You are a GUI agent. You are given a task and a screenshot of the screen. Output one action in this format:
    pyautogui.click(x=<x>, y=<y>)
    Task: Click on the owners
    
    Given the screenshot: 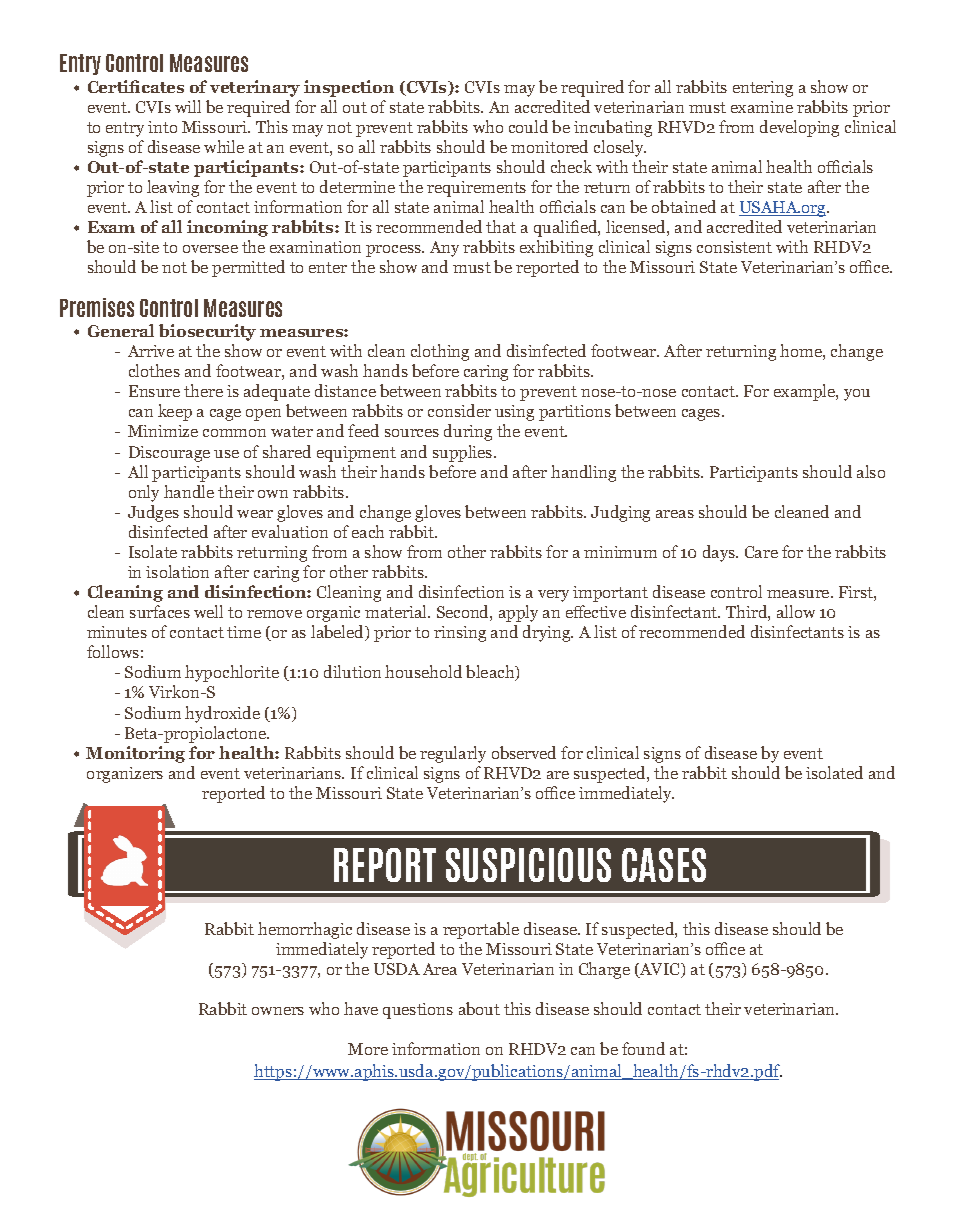 What is the action you would take?
    pyautogui.click(x=278, y=1011)
